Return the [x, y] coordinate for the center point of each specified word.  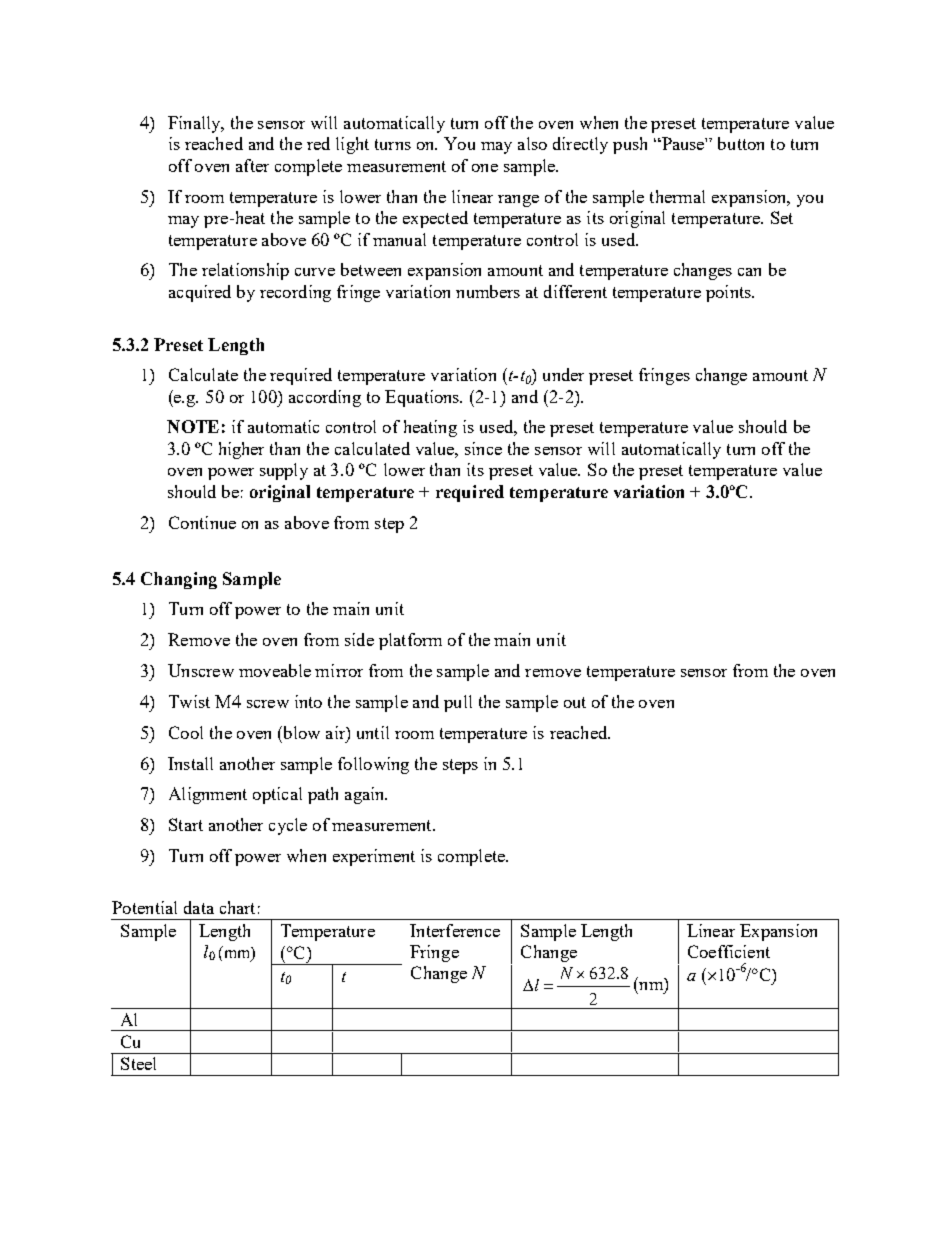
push [630, 145]
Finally [195, 124]
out [575, 702]
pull [458, 703]
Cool [186, 732]
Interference [455, 930]
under [563, 374]
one [485, 168]
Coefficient [729, 951]
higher [241, 450]
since [483, 448]
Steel [138, 1063]
